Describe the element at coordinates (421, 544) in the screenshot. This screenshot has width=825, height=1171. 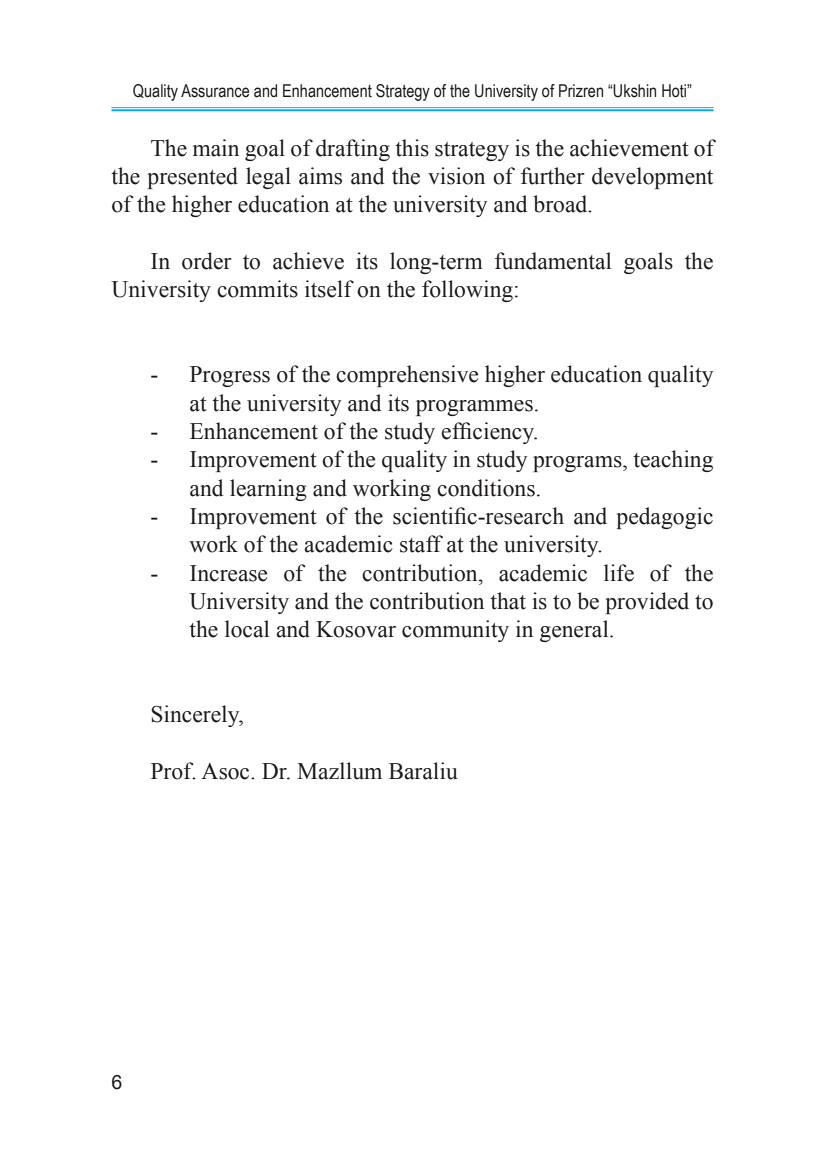
I see `staff` at that location.
